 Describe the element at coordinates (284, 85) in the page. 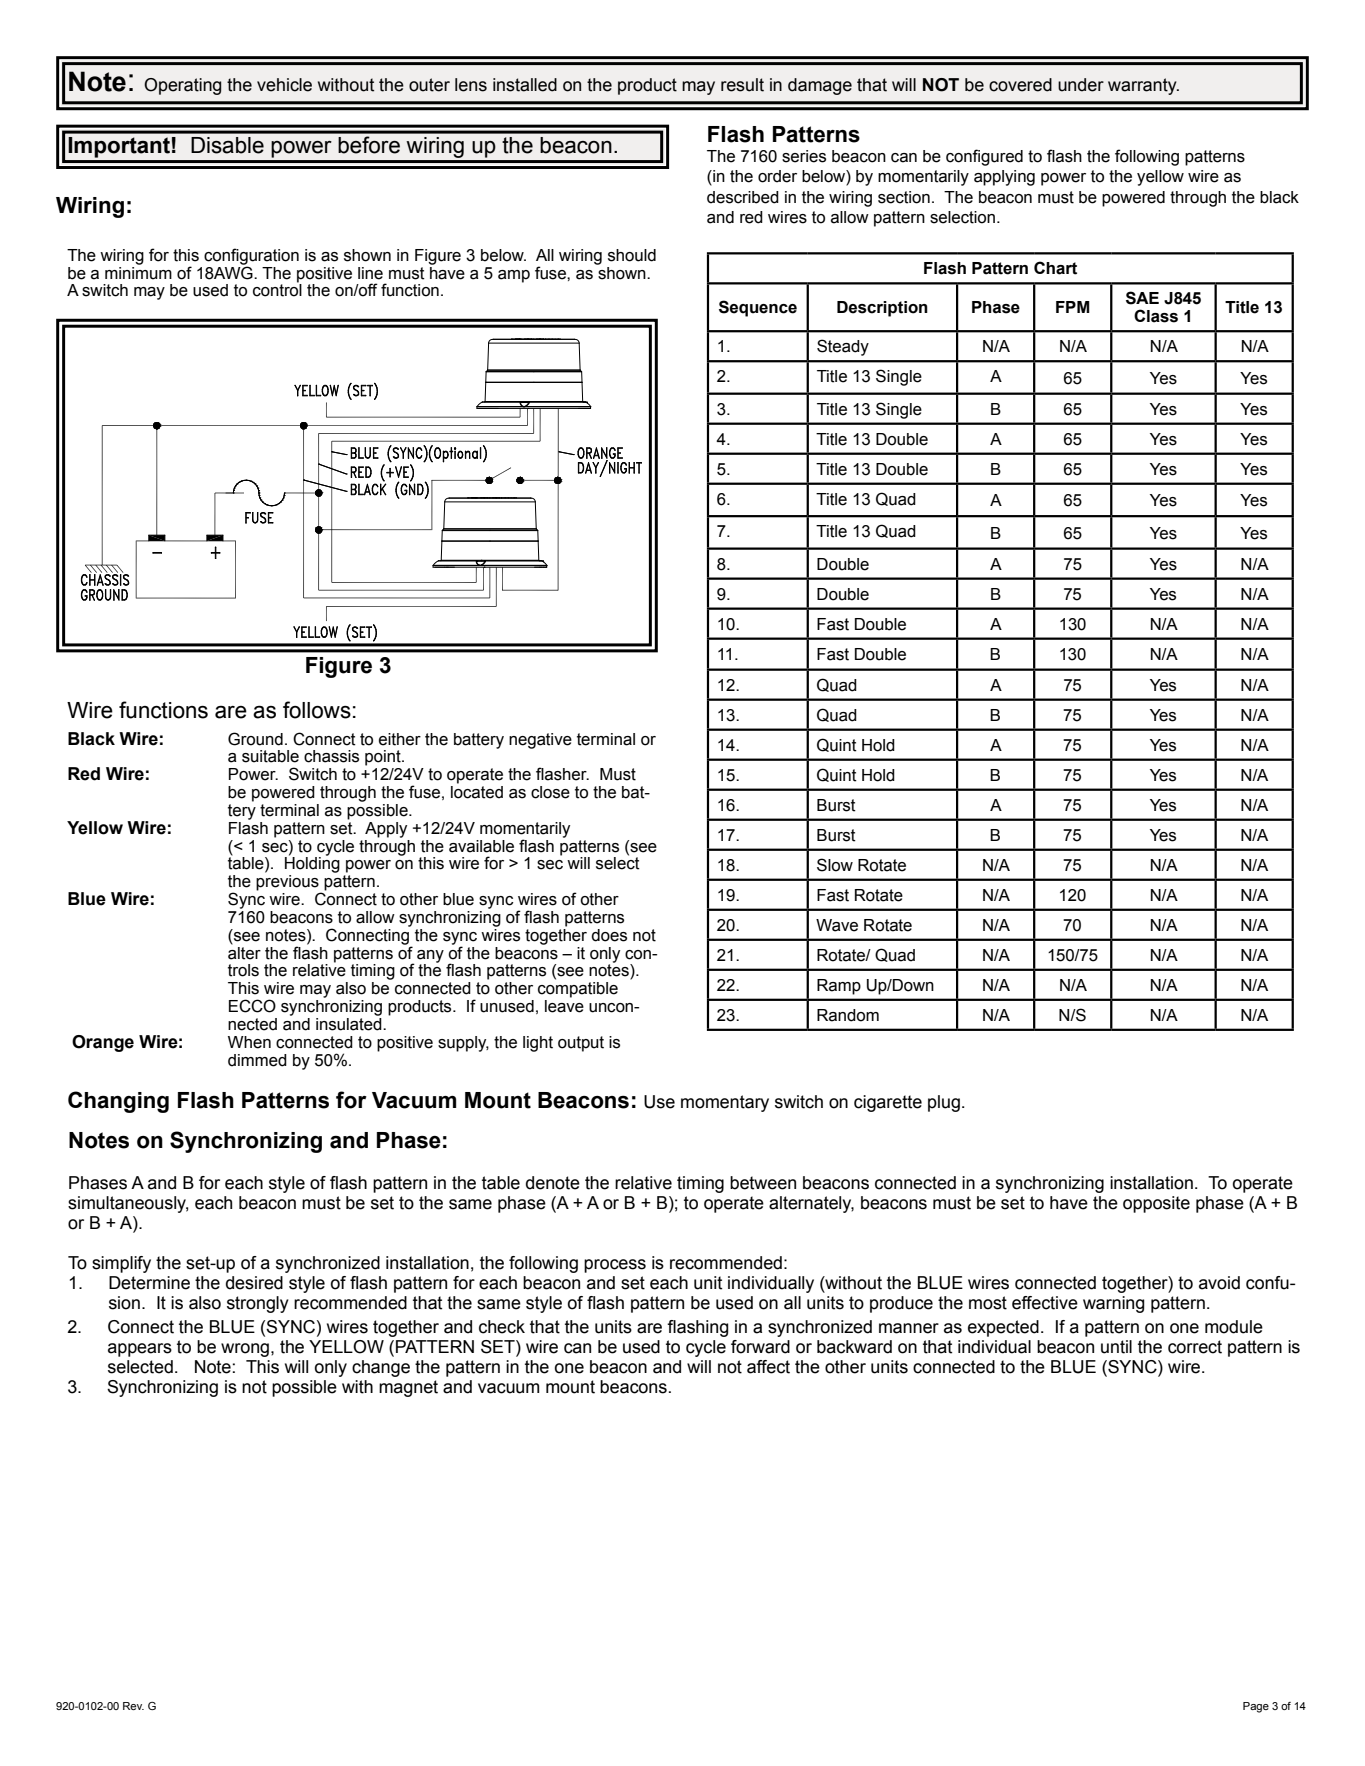

I see `vehicle` at that location.
